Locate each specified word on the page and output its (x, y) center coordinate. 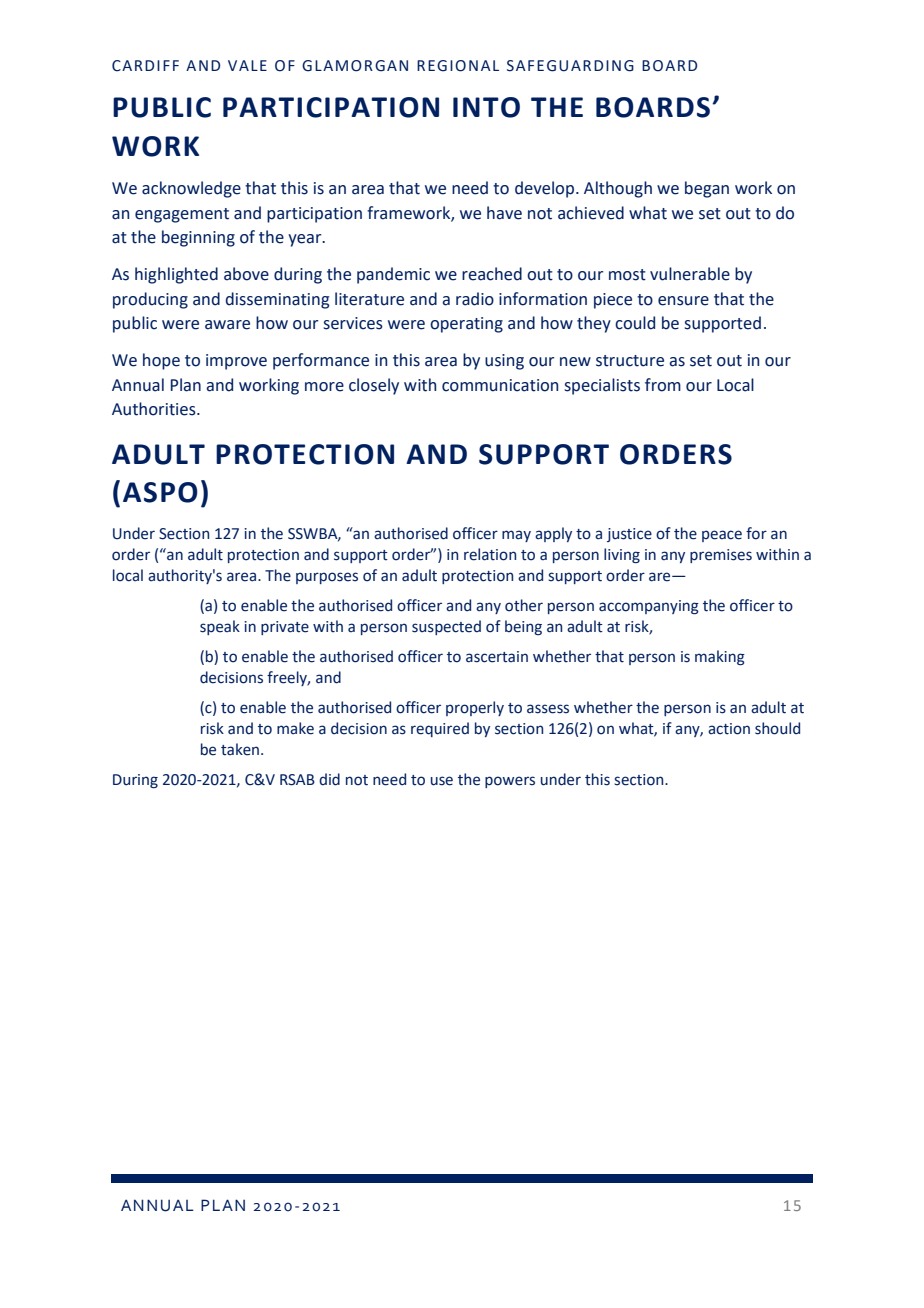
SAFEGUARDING (570, 66)
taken (240, 749)
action (729, 729)
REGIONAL (458, 66)
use (442, 781)
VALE (247, 65)
